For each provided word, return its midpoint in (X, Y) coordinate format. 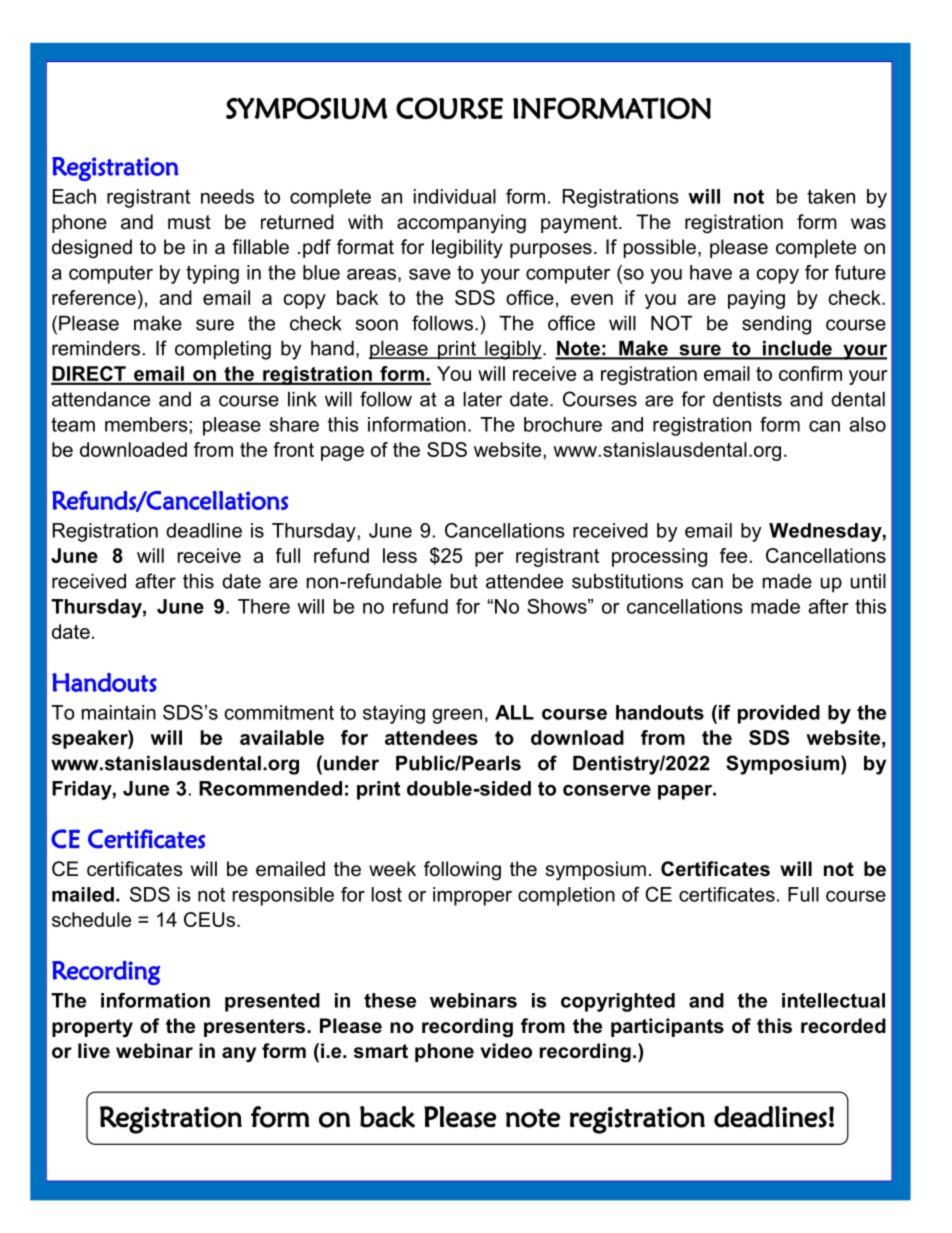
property (92, 1028)
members (147, 424)
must (189, 222)
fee (733, 555)
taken (831, 196)
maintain (119, 712)
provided (779, 714)
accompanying (461, 224)
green (457, 716)
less (400, 555)
